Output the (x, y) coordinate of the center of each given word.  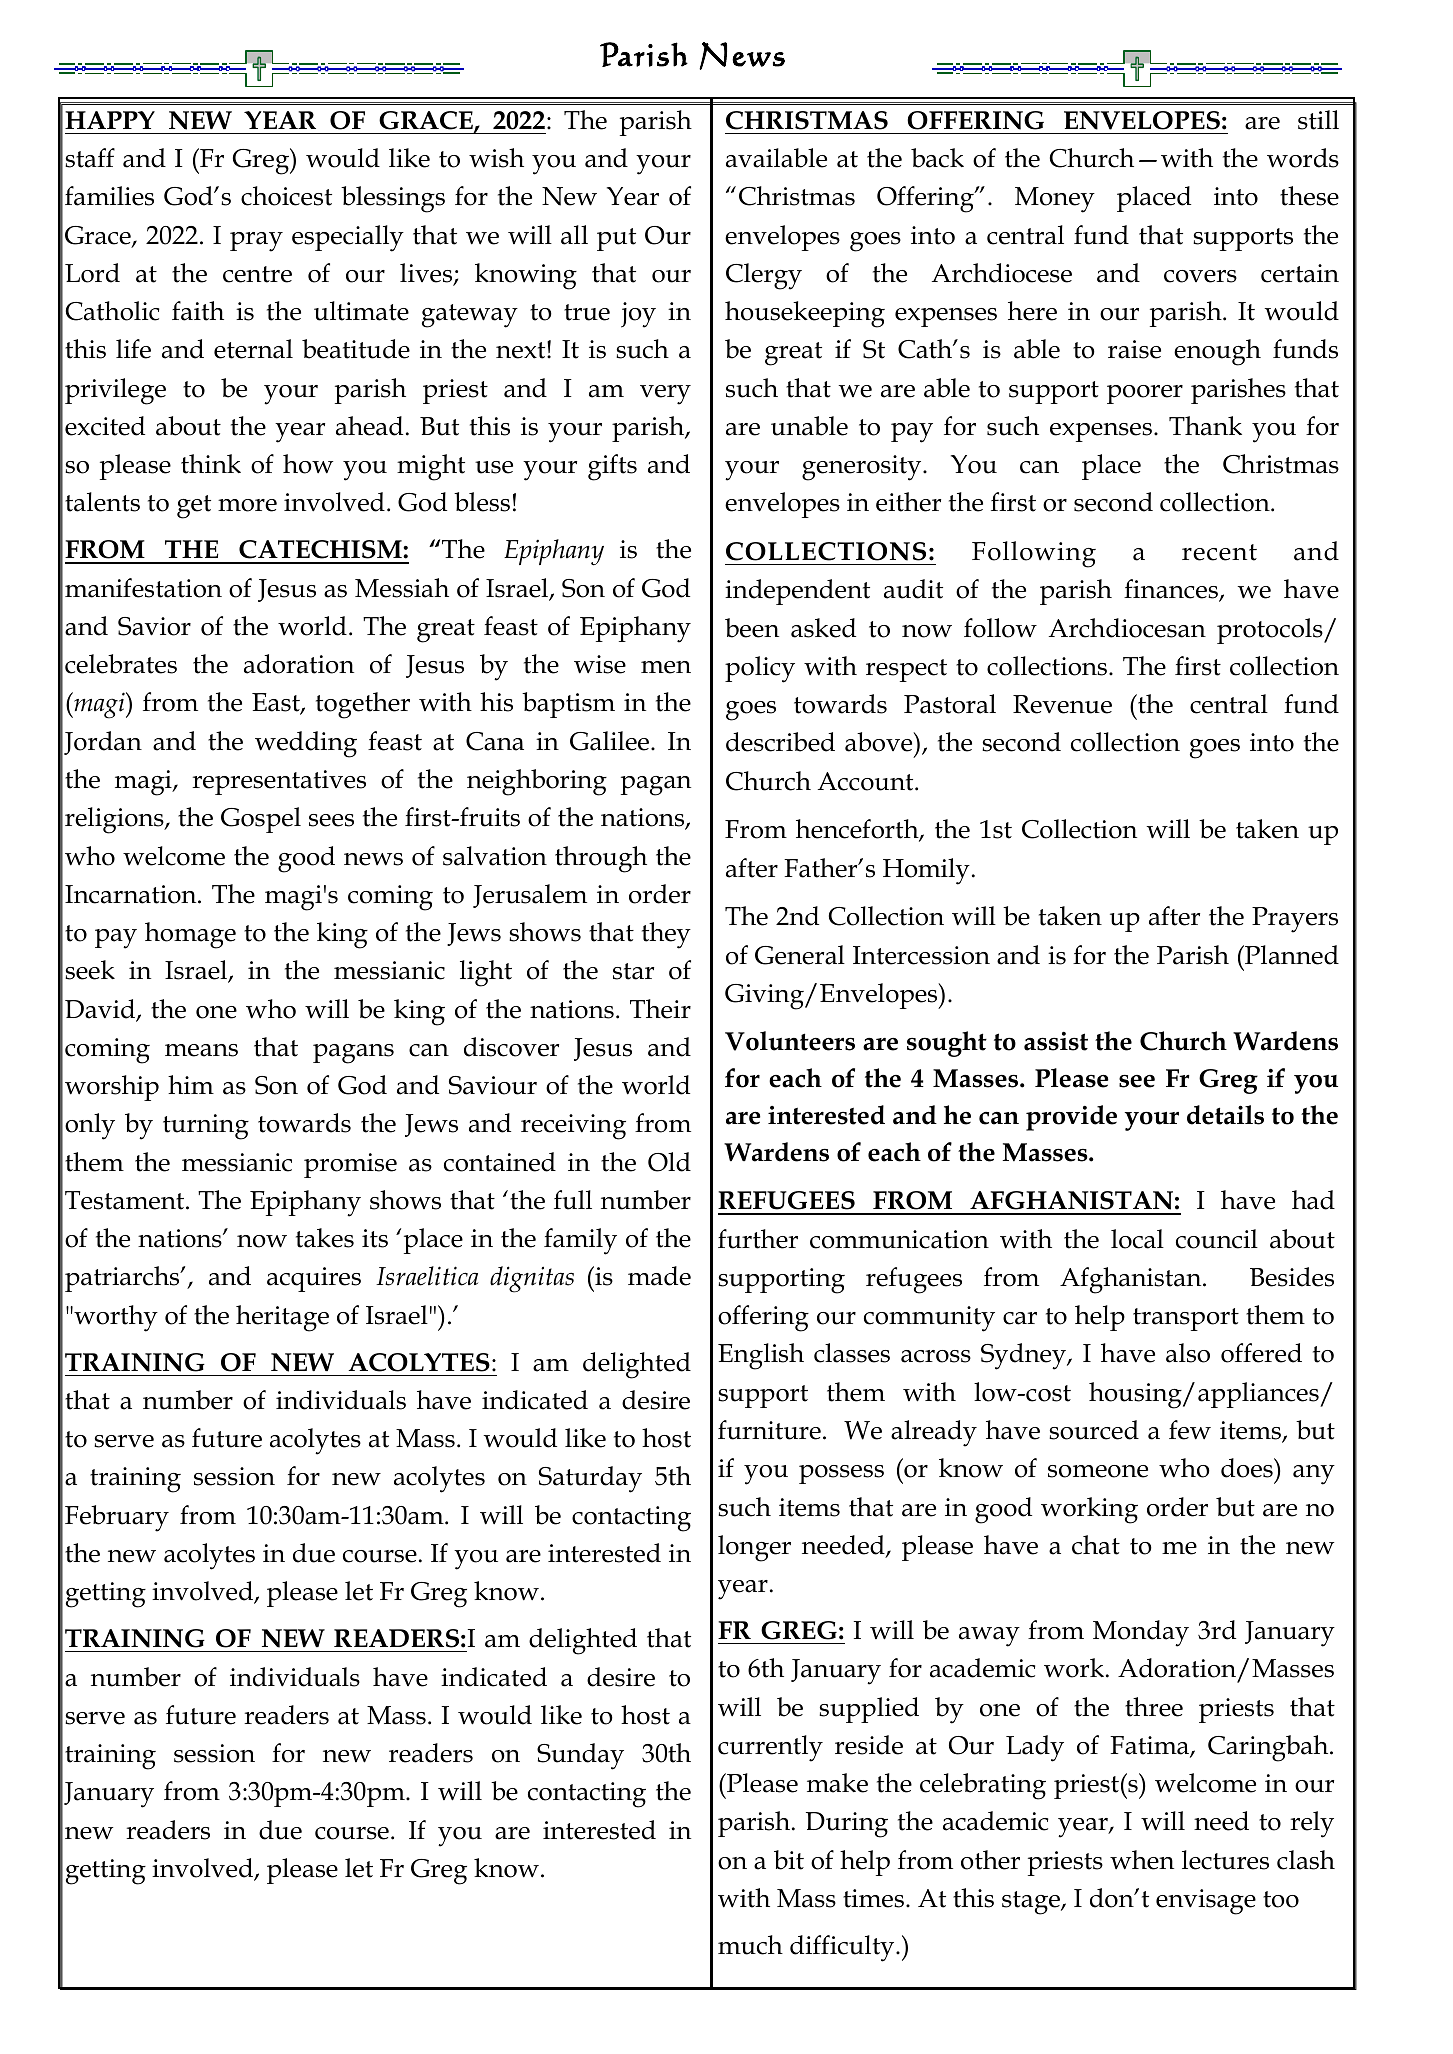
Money (1055, 200)
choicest (286, 196)
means (201, 1050)
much (750, 1945)
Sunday (580, 1756)
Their (660, 1009)
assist (1056, 1041)
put (616, 239)
